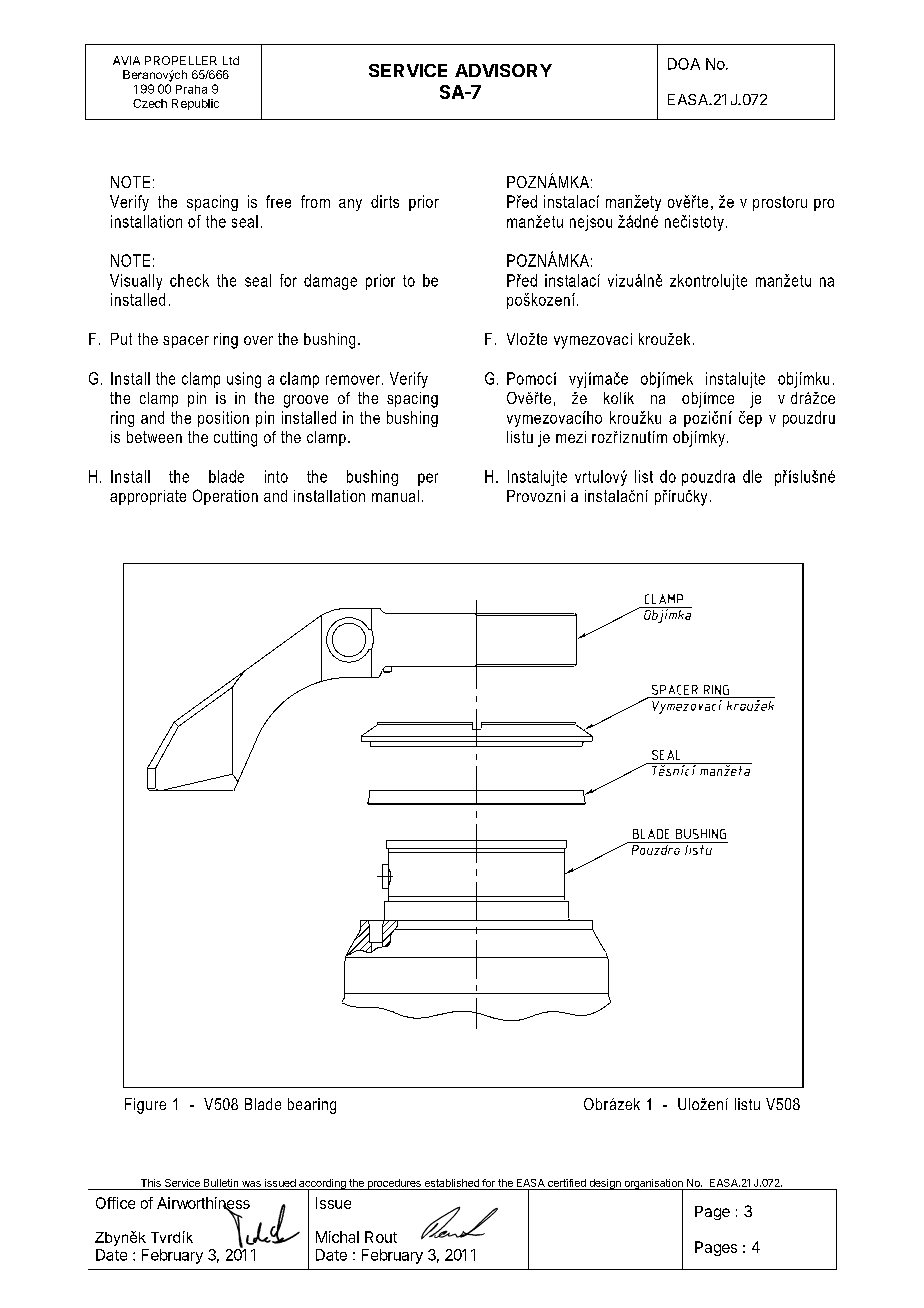 The height and width of the screenshot is (1308, 924). I want to click on design, so click(605, 1184).
